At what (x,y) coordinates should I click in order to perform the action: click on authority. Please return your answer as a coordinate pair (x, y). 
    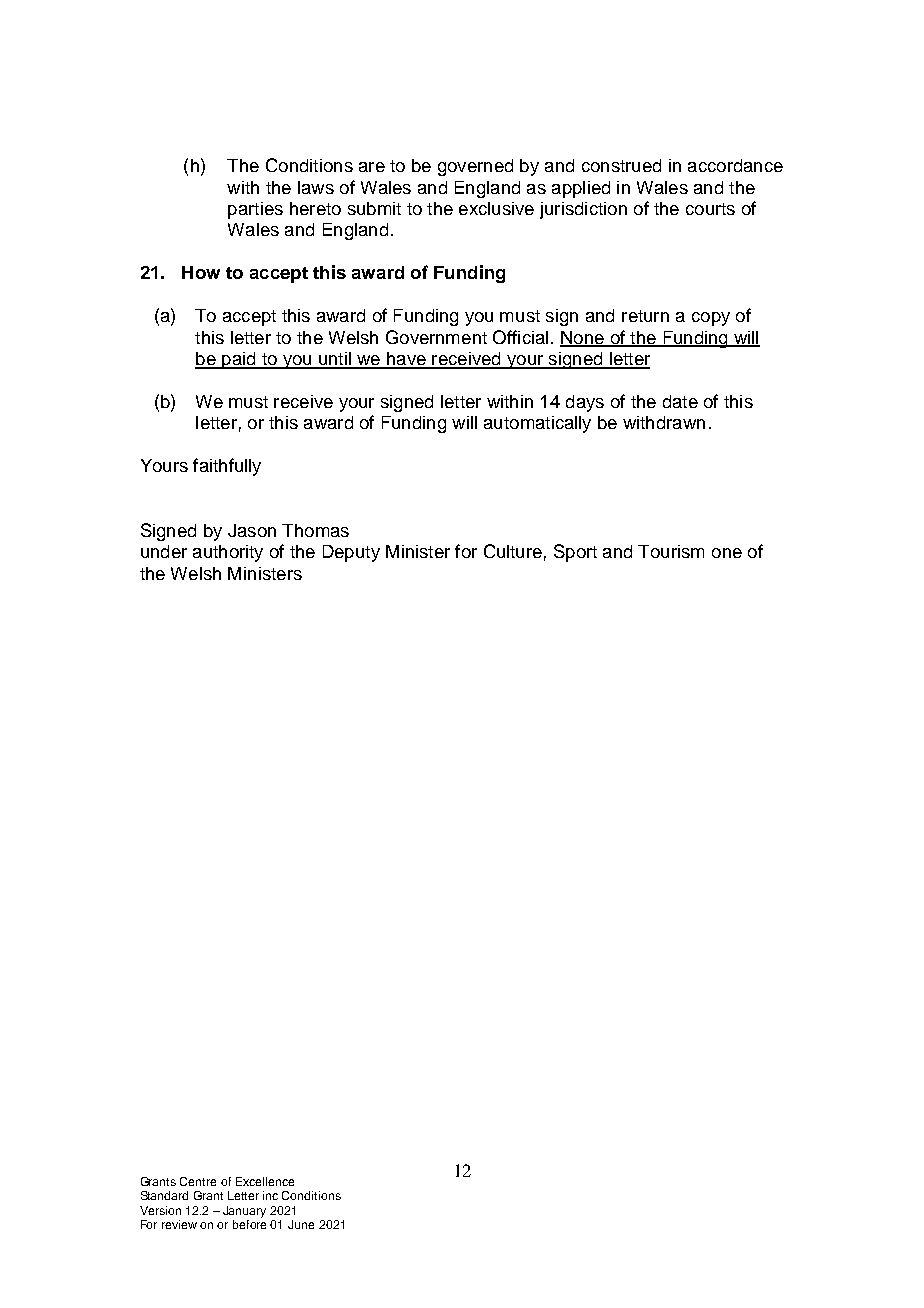
    Looking at the image, I should click on (228, 553).
